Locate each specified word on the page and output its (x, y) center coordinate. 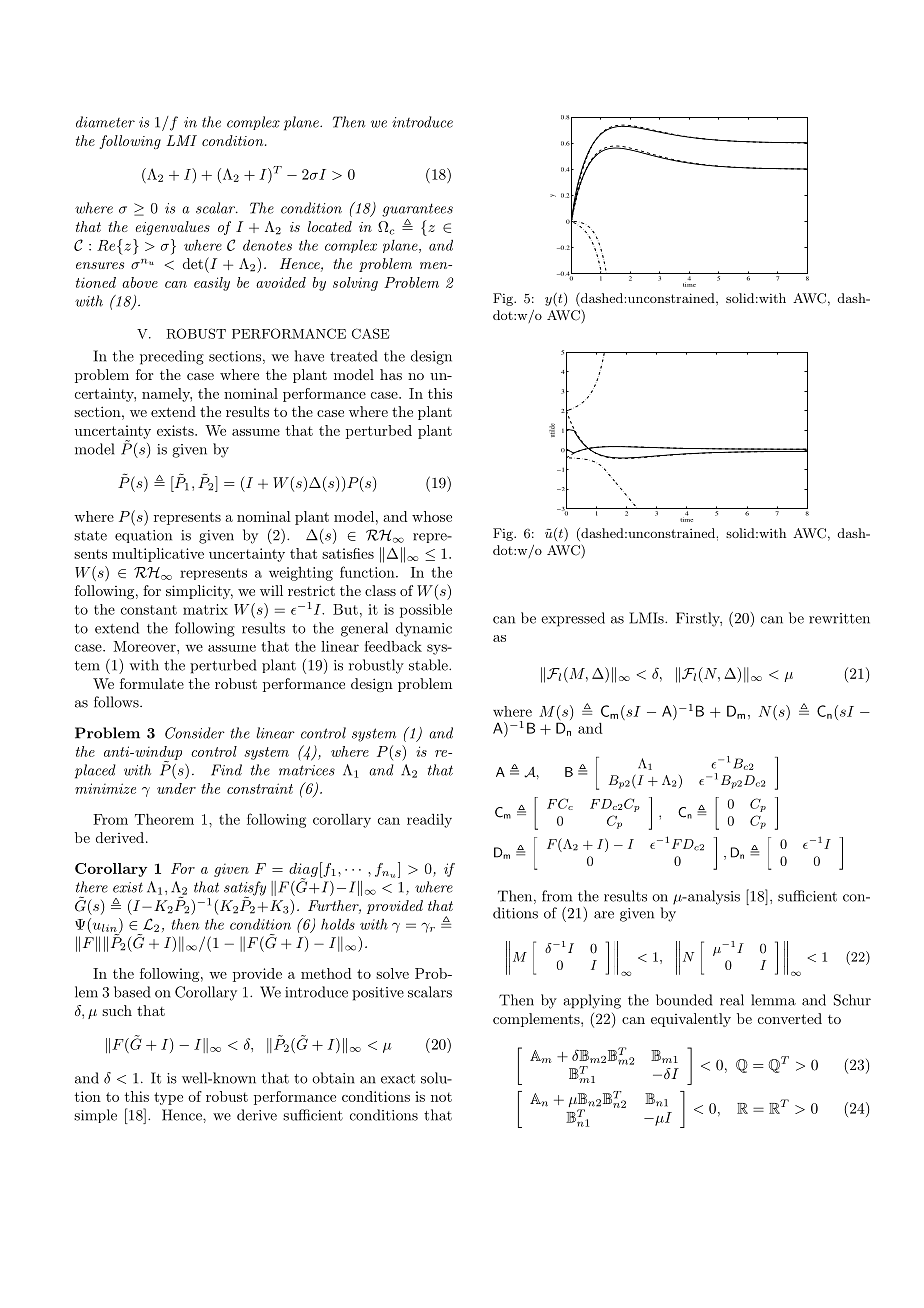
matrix (205, 609)
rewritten (839, 618)
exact (398, 1079)
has (391, 374)
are (604, 915)
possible (426, 611)
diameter (105, 122)
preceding (172, 357)
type (168, 1098)
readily (429, 820)
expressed (573, 619)
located (329, 226)
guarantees (417, 210)
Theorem (164, 819)
